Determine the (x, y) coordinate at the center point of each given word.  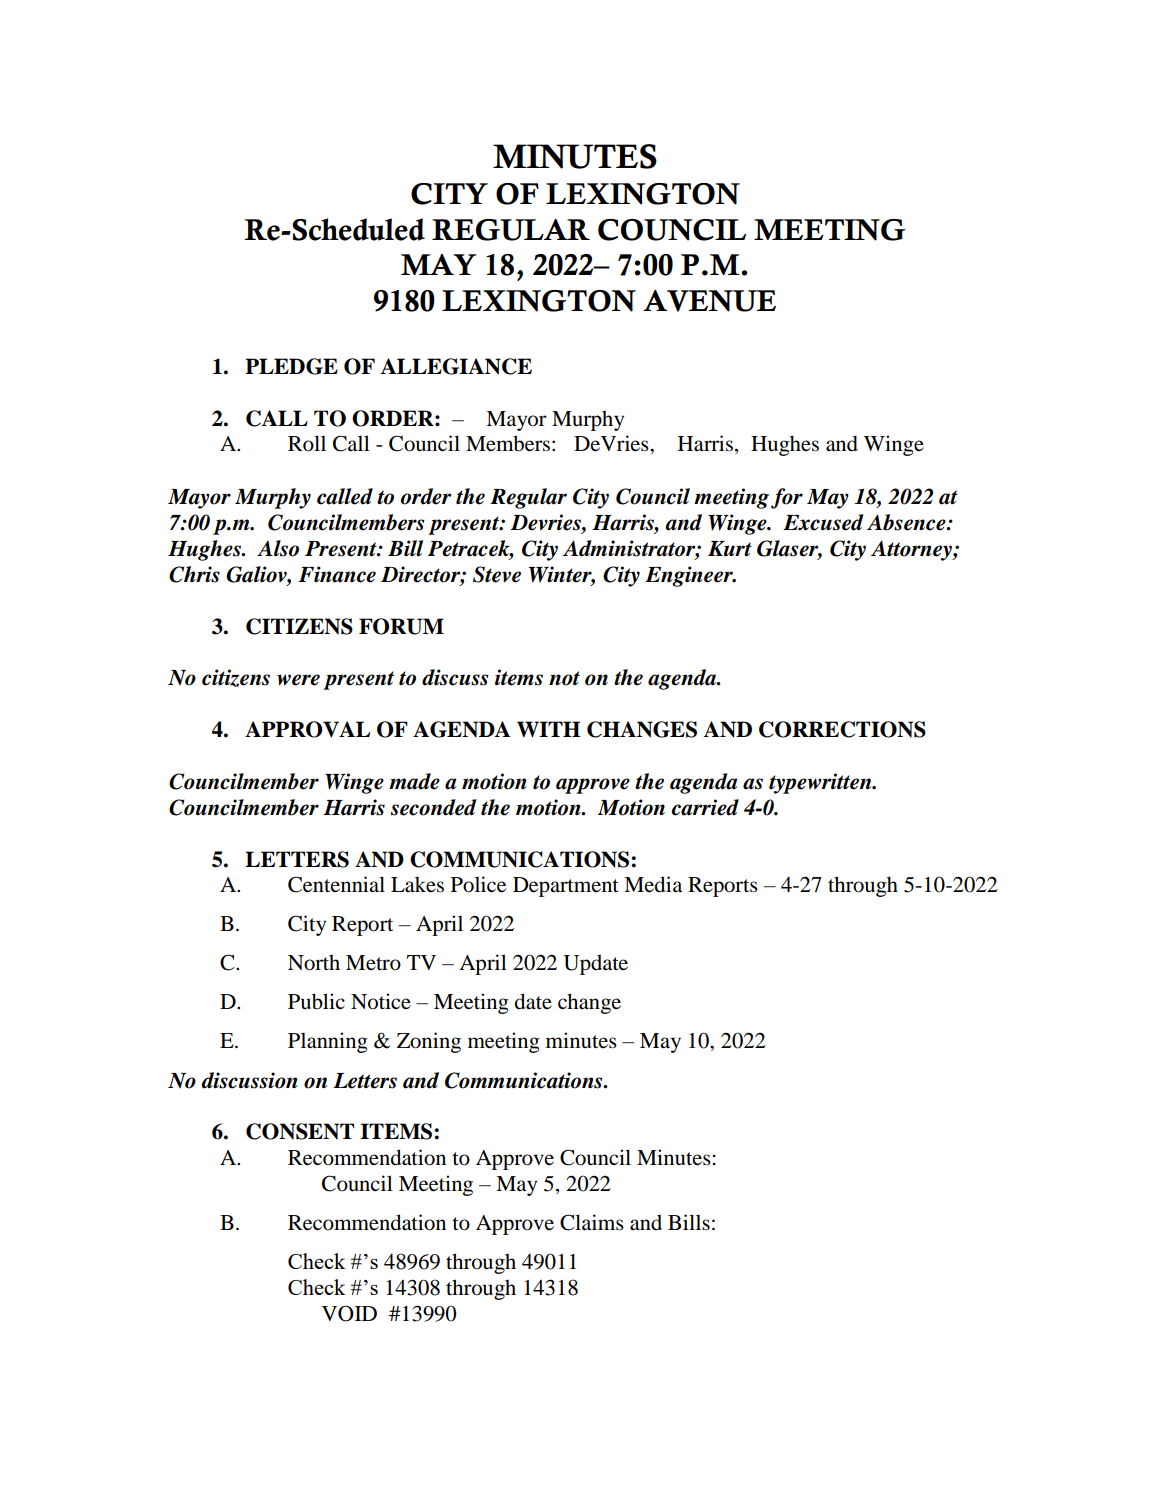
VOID (349, 1313)
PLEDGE (291, 366)
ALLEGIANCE (456, 366)
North (314, 962)
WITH (548, 729)
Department (566, 887)
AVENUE (709, 301)
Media (653, 884)
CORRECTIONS (842, 729)
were (298, 680)
